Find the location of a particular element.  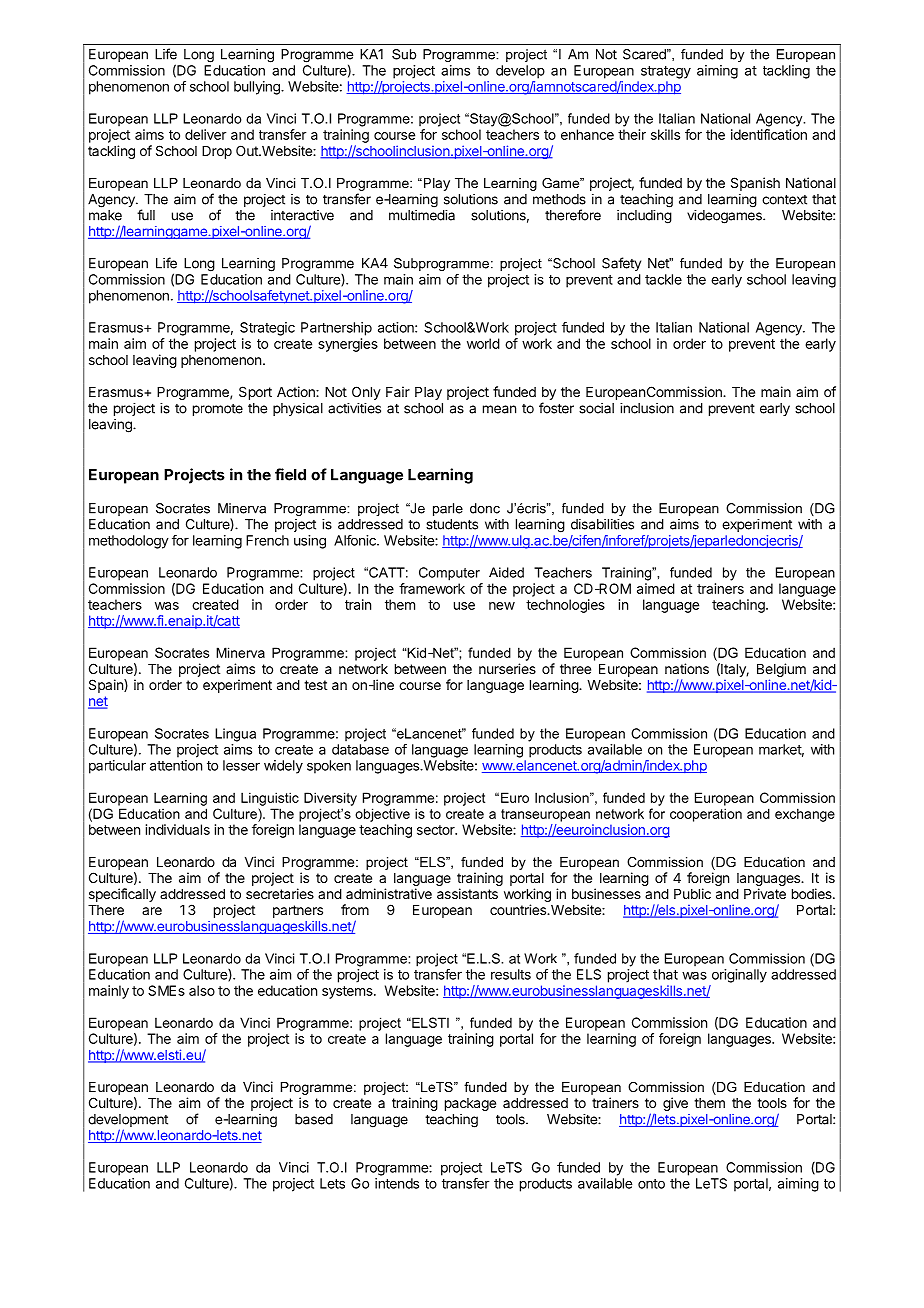

package is located at coordinates (470, 1104).
